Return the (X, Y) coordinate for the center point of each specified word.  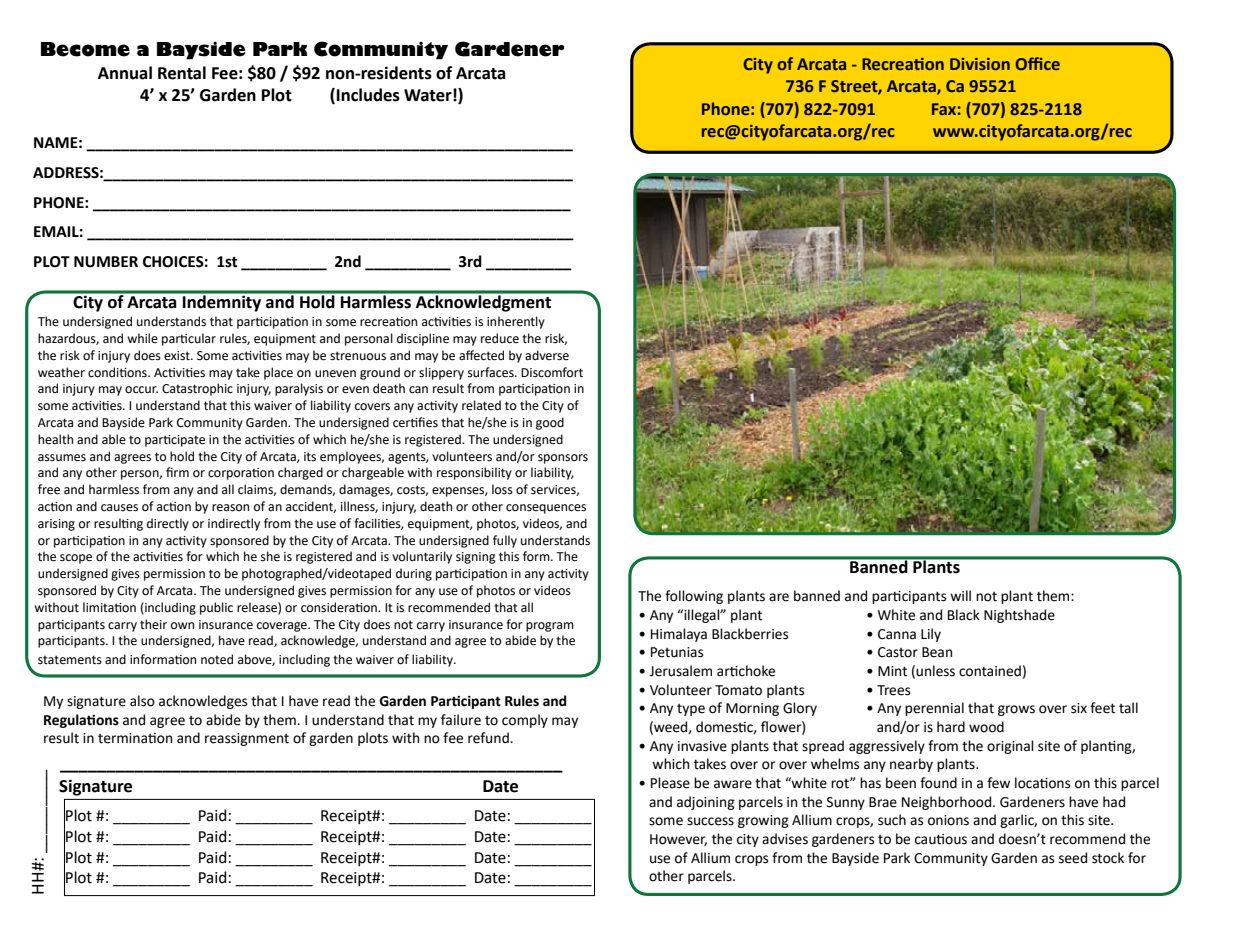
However (678, 840)
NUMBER (106, 262)
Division (980, 64)
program (550, 627)
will (960, 595)
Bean (937, 652)
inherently (516, 322)
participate (175, 441)
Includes (368, 95)
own (182, 625)
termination (135, 738)
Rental (182, 73)
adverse (547, 355)
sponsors (563, 459)
